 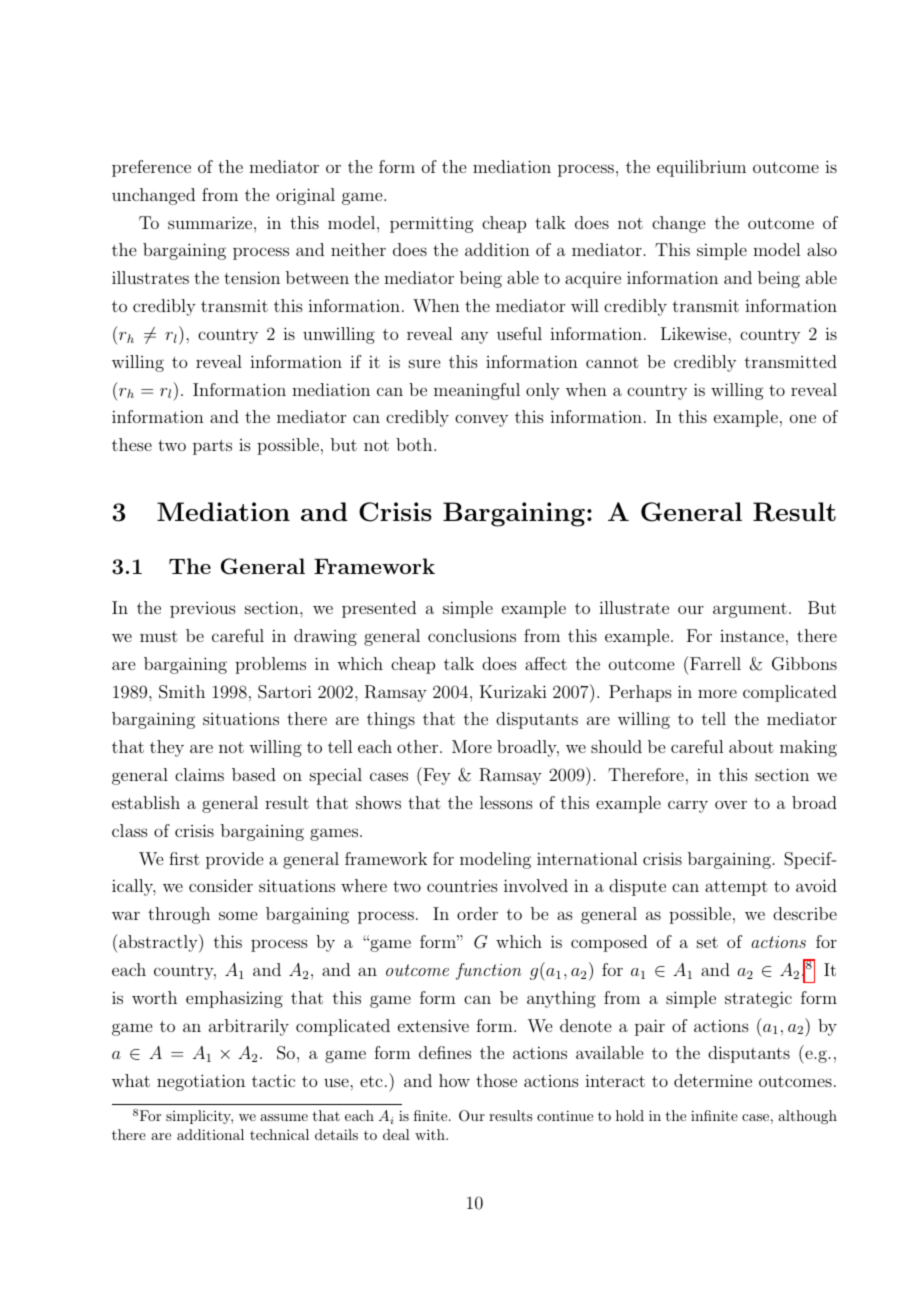 What do you see at coordinates (713, 1080) in the screenshot?
I see `determine` at bounding box center [713, 1080].
